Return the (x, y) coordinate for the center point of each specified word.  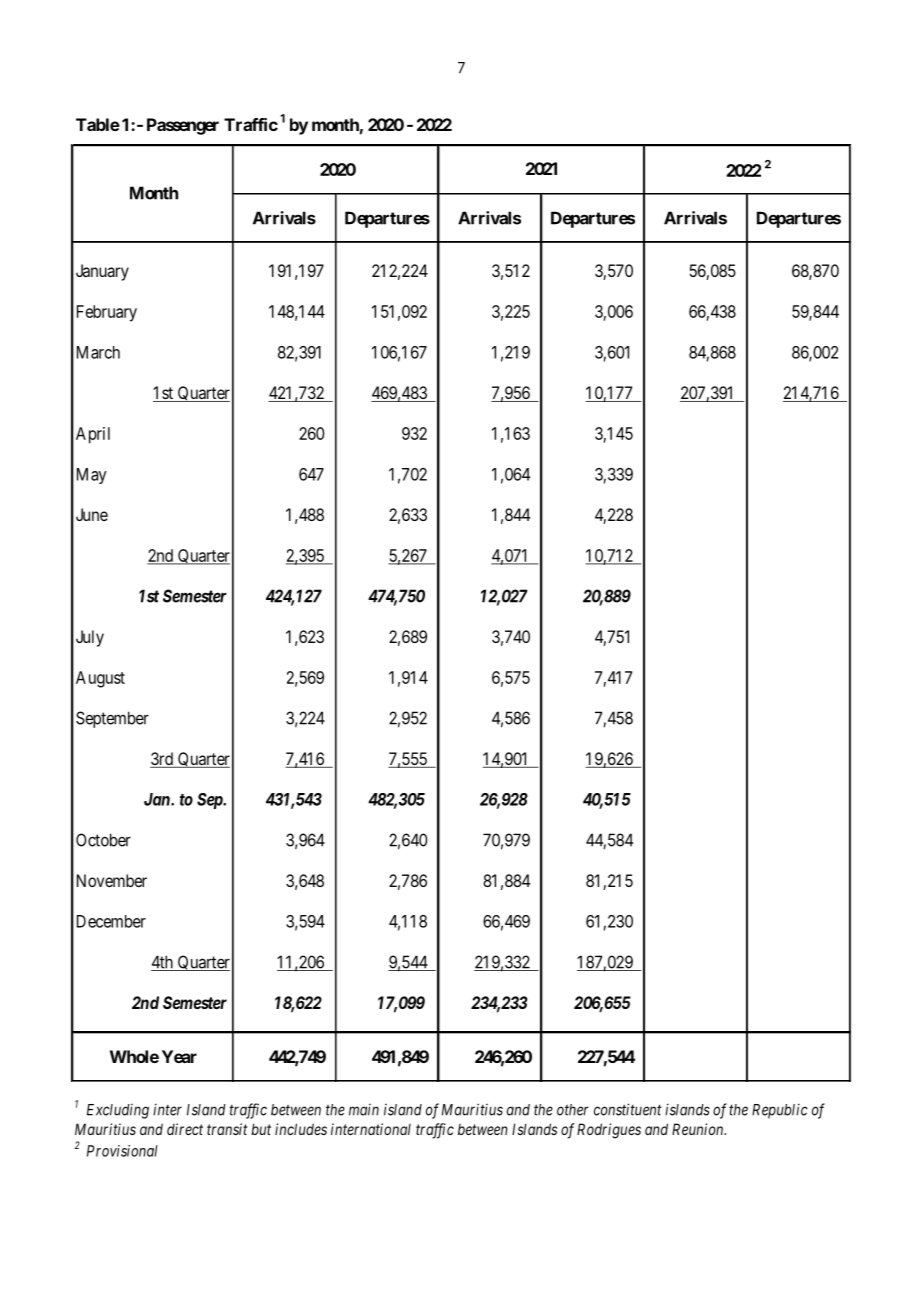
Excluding (118, 1111)
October (103, 840)
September (112, 719)
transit (227, 1129)
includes (301, 1129)
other (573, 1110)
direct (185, 1129)
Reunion (699, 1129)
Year (179, 1056)
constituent (628, 1109)
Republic (780, 1111)
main (364, 1110)
